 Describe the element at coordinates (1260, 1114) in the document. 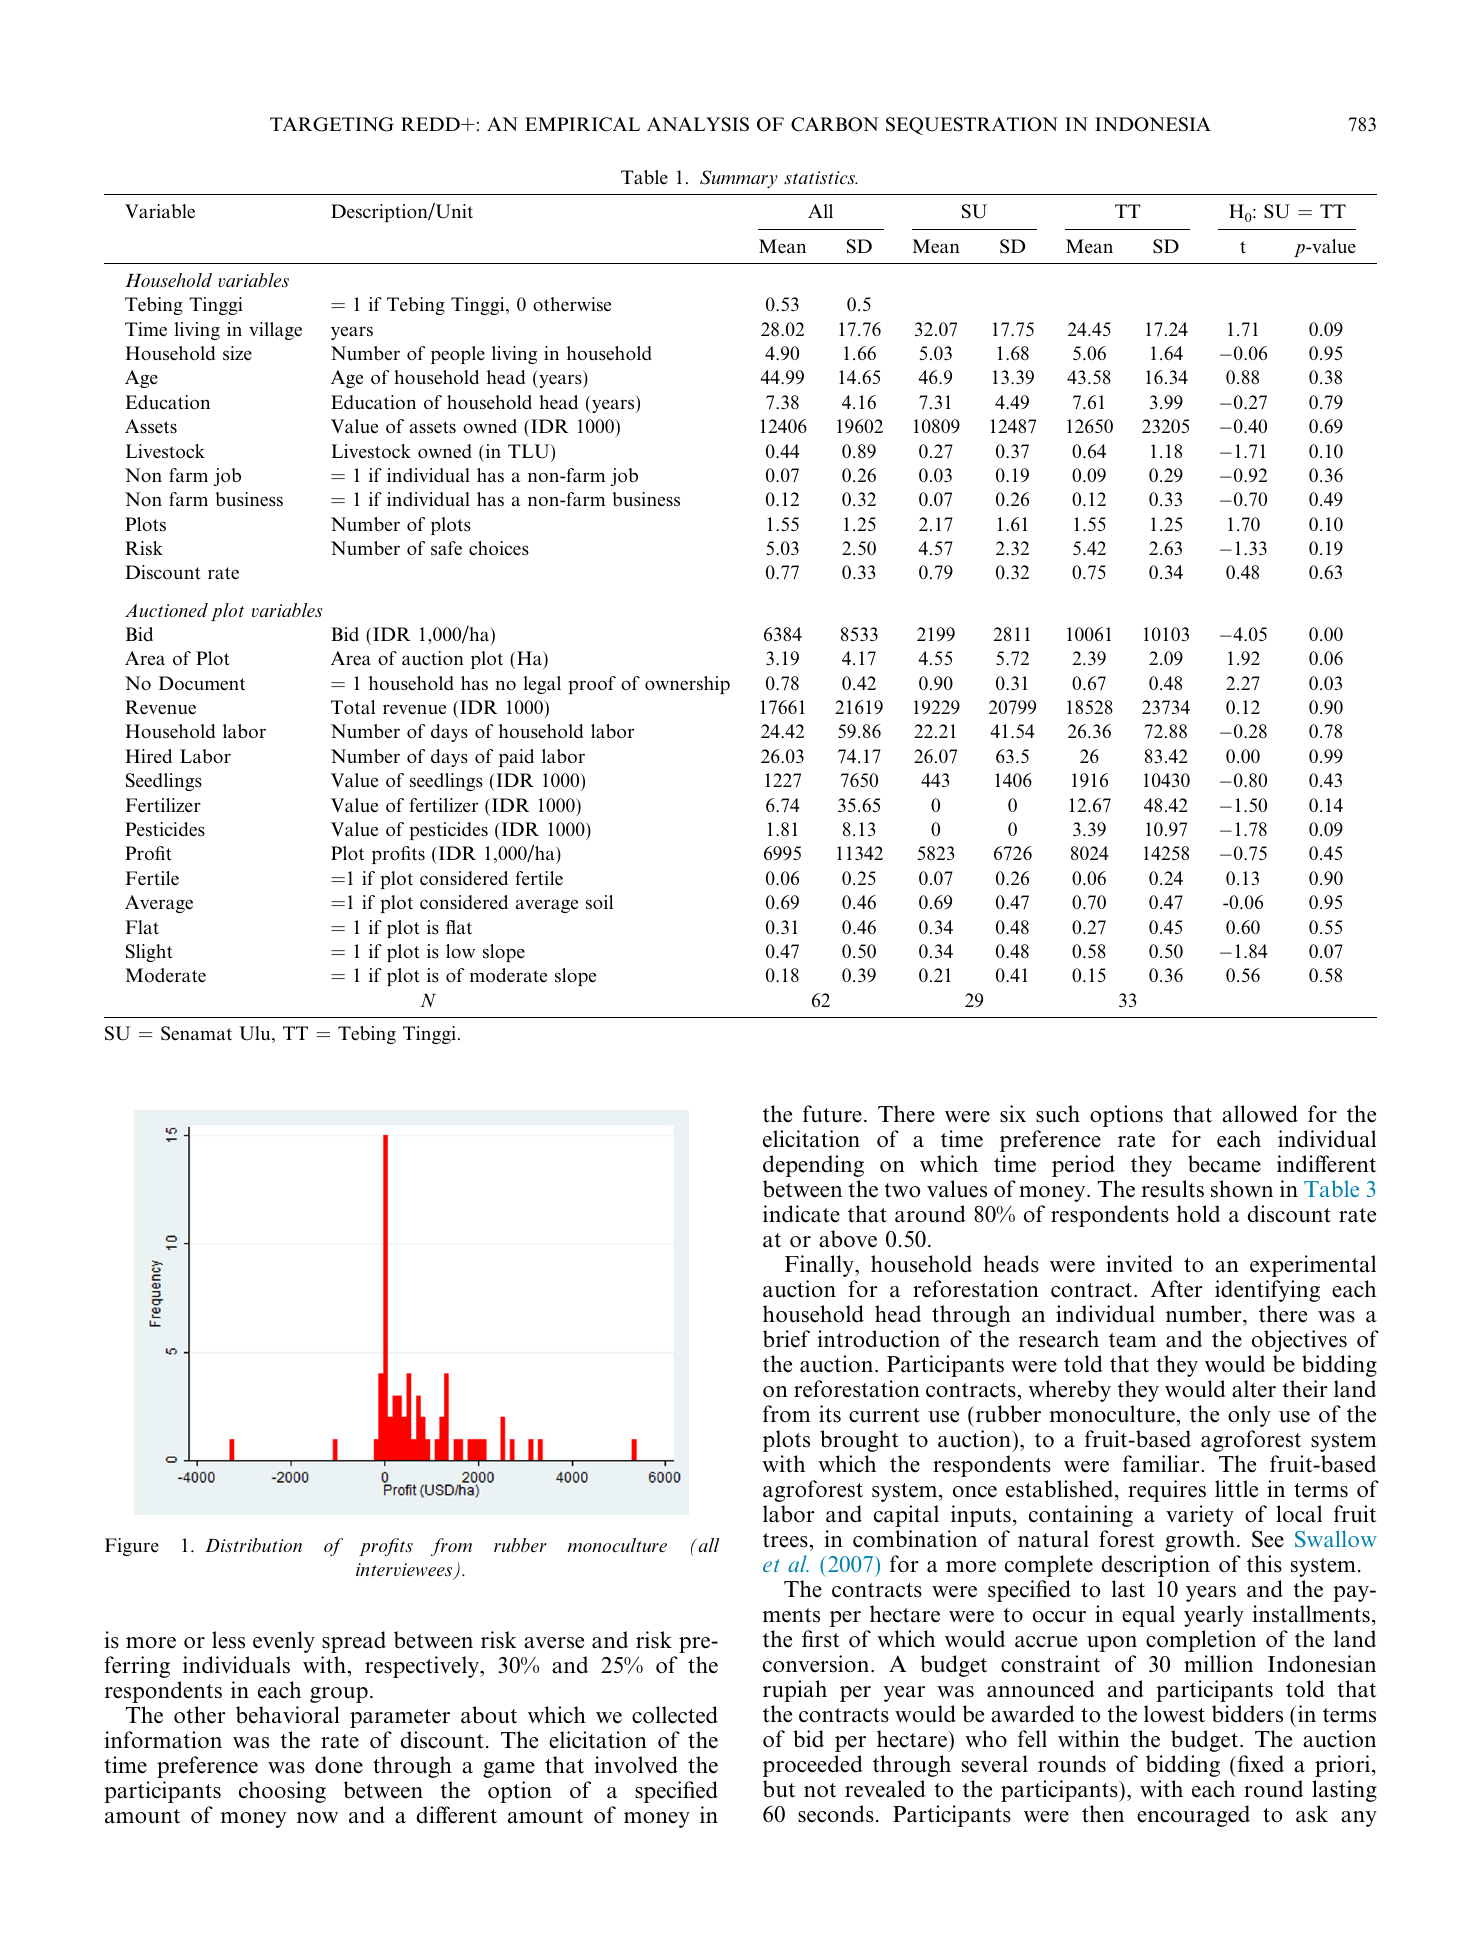

I see `allowed` at that location.
